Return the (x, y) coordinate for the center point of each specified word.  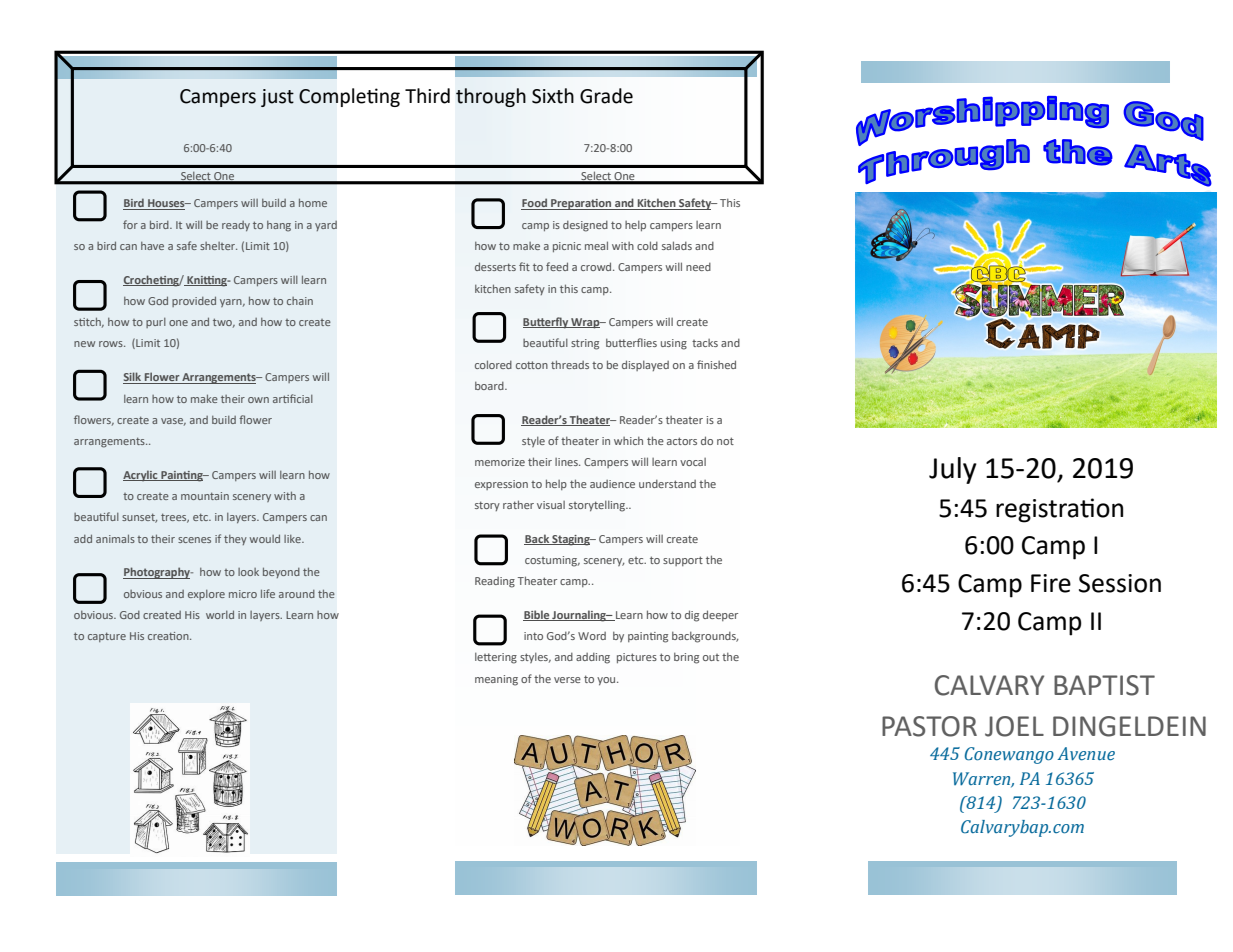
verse (567, 680)
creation (169, 636)
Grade (606, 96)
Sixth (553, 96)
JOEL (1014, 726)
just (277, 98)
